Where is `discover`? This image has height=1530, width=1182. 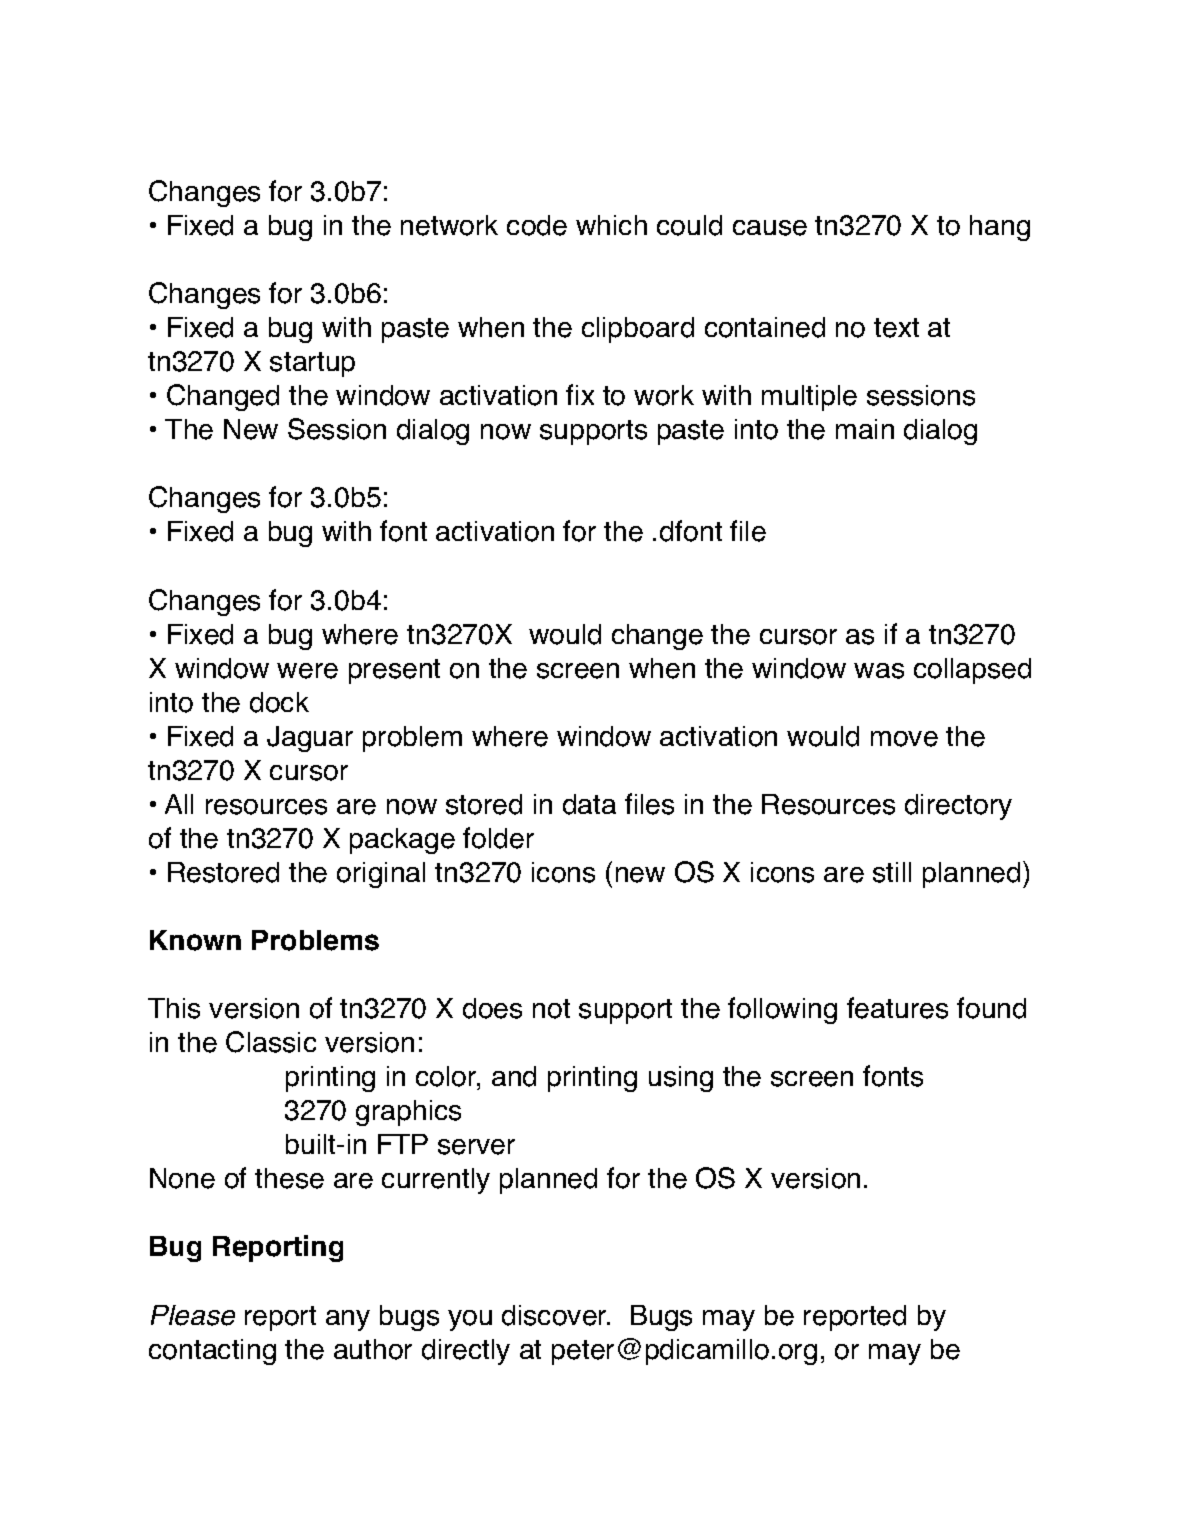
discover is located at coordinates (555, 1315).
